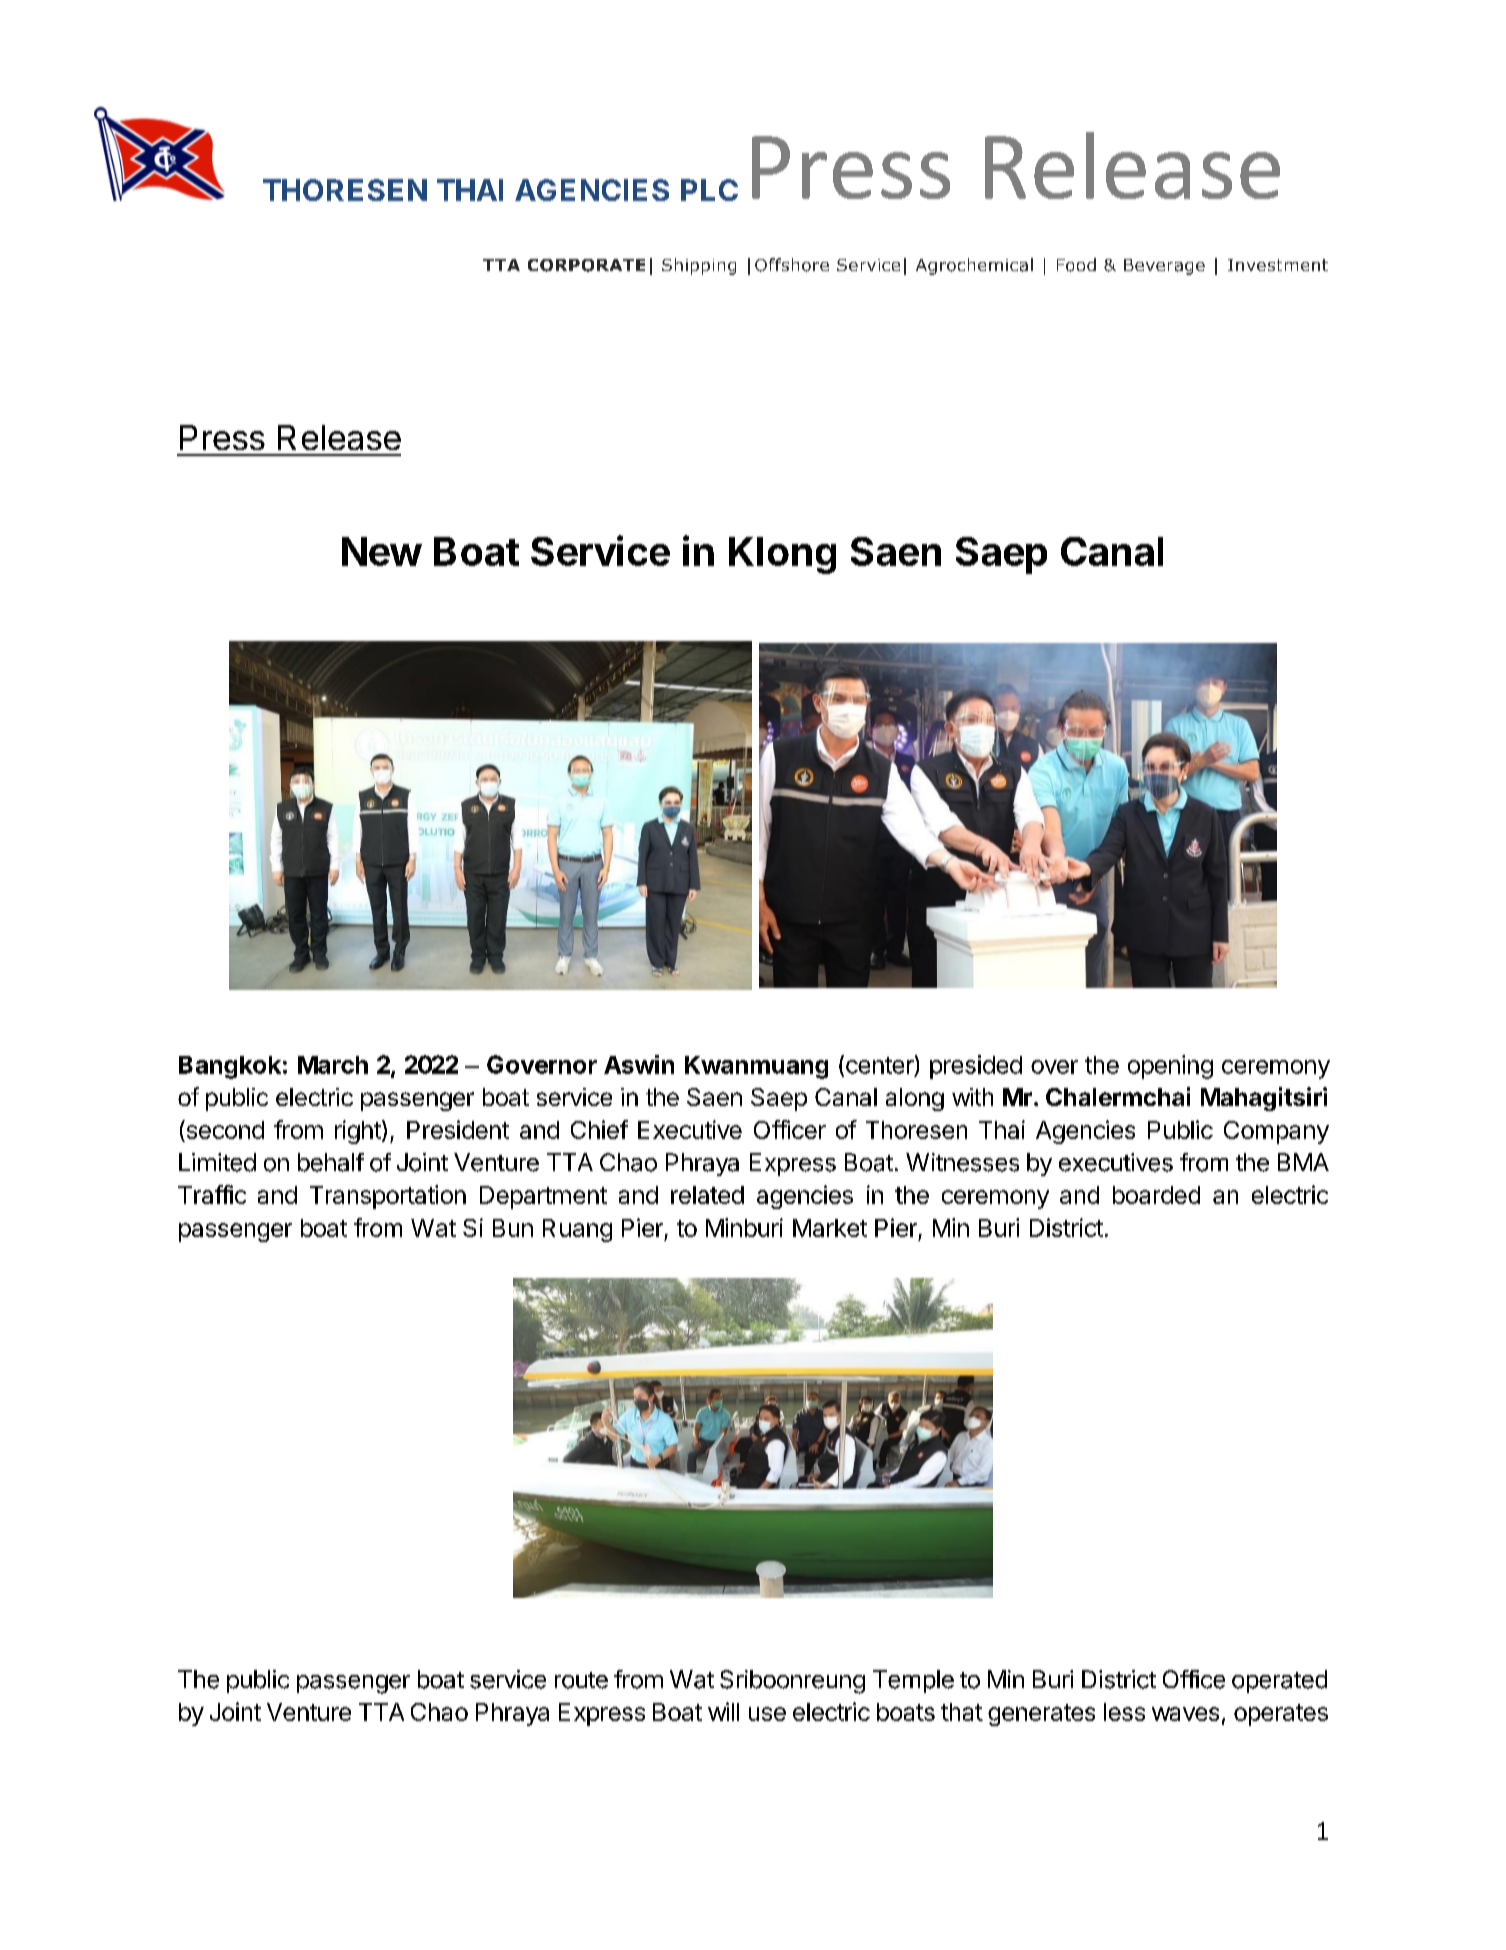 This screenshot has width=1506, height=1950. What do you see at coordinates (586, 265) in the screenshot?
I see `CORPORATE` at bounding box center [586, 265].
